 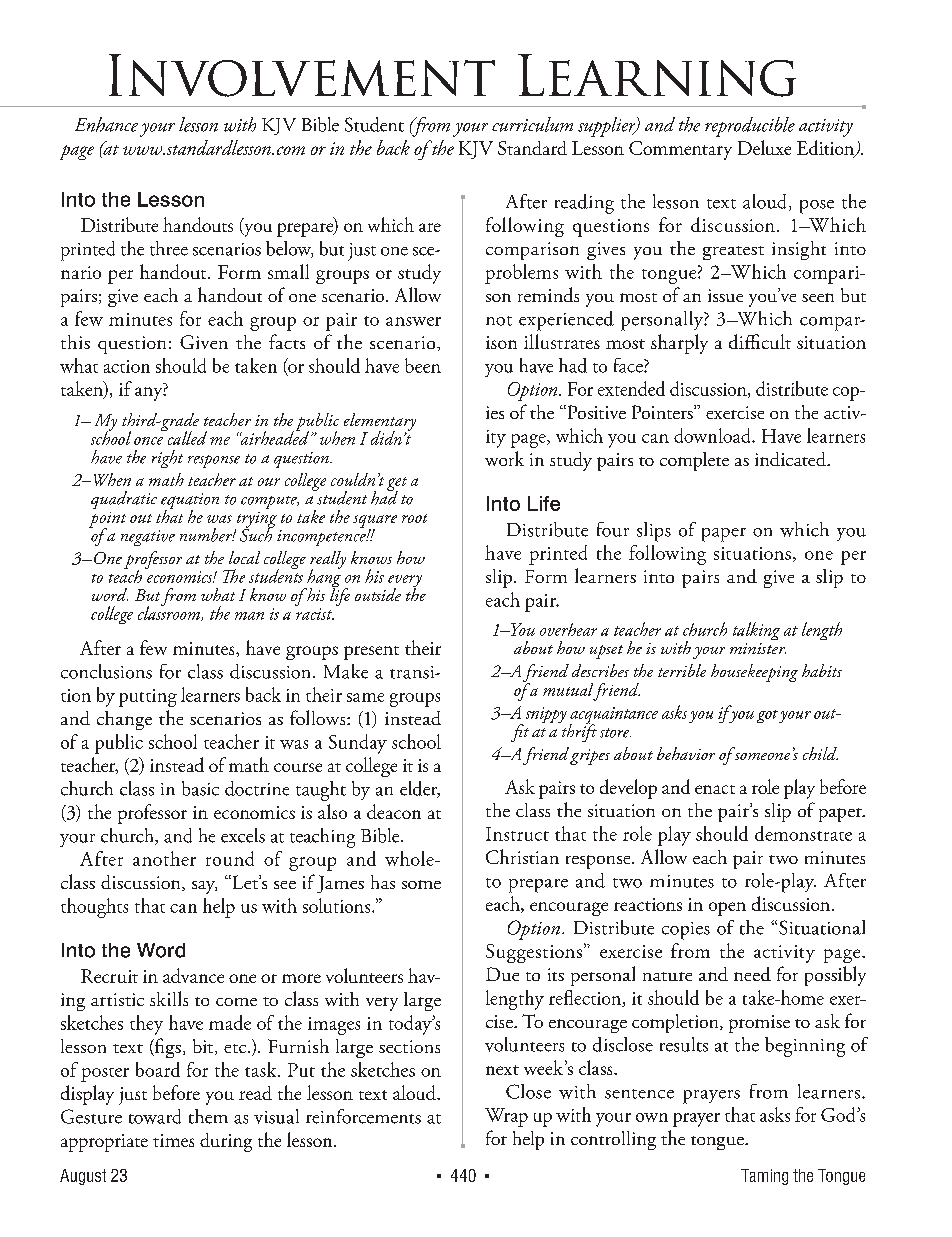 I want to click on Enhance, so click(x=106, y=124).
